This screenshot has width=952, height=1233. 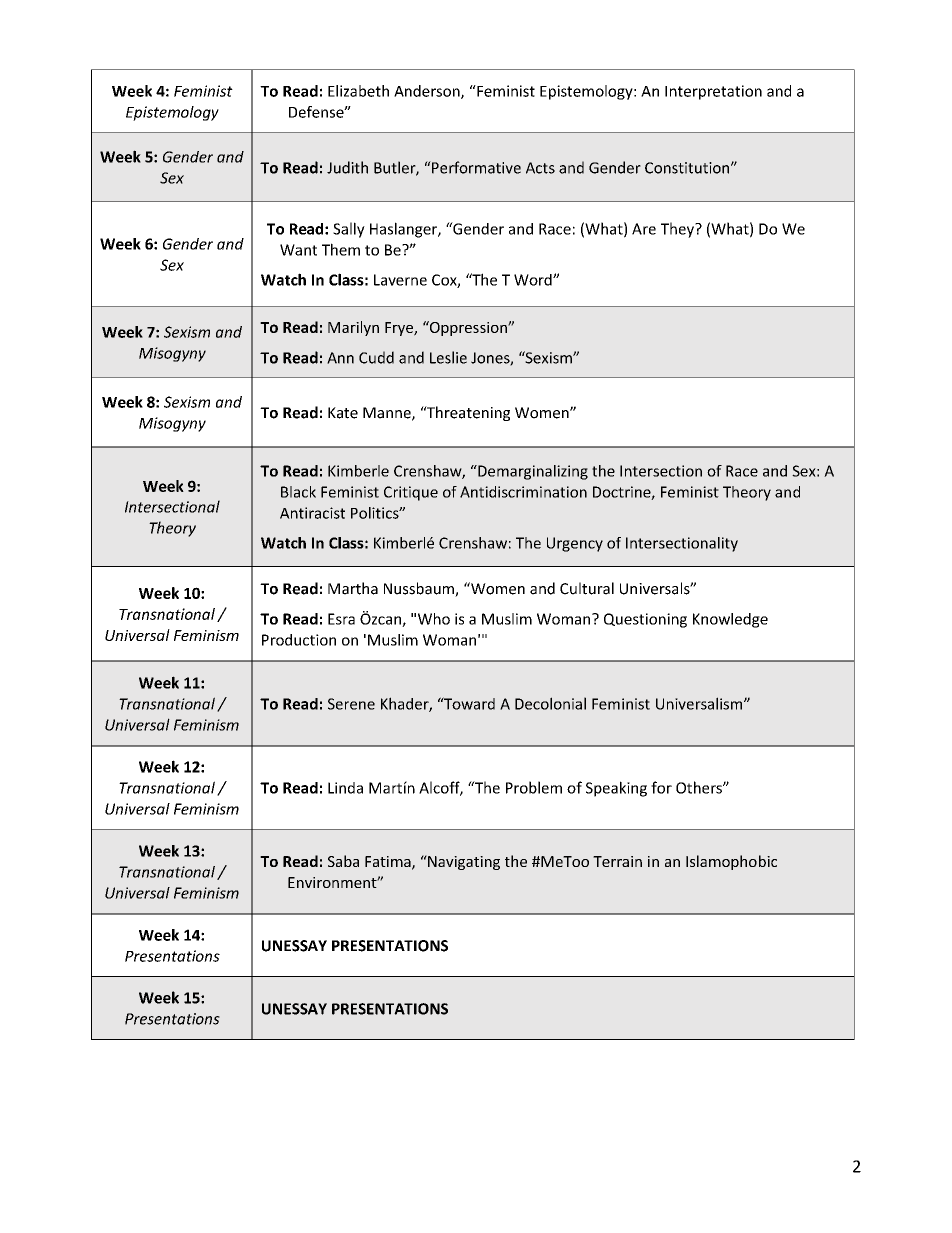 What do you see at coordinates (298, 492) in the screenshot?
I see `Black` at bounding box center [298, 492].
